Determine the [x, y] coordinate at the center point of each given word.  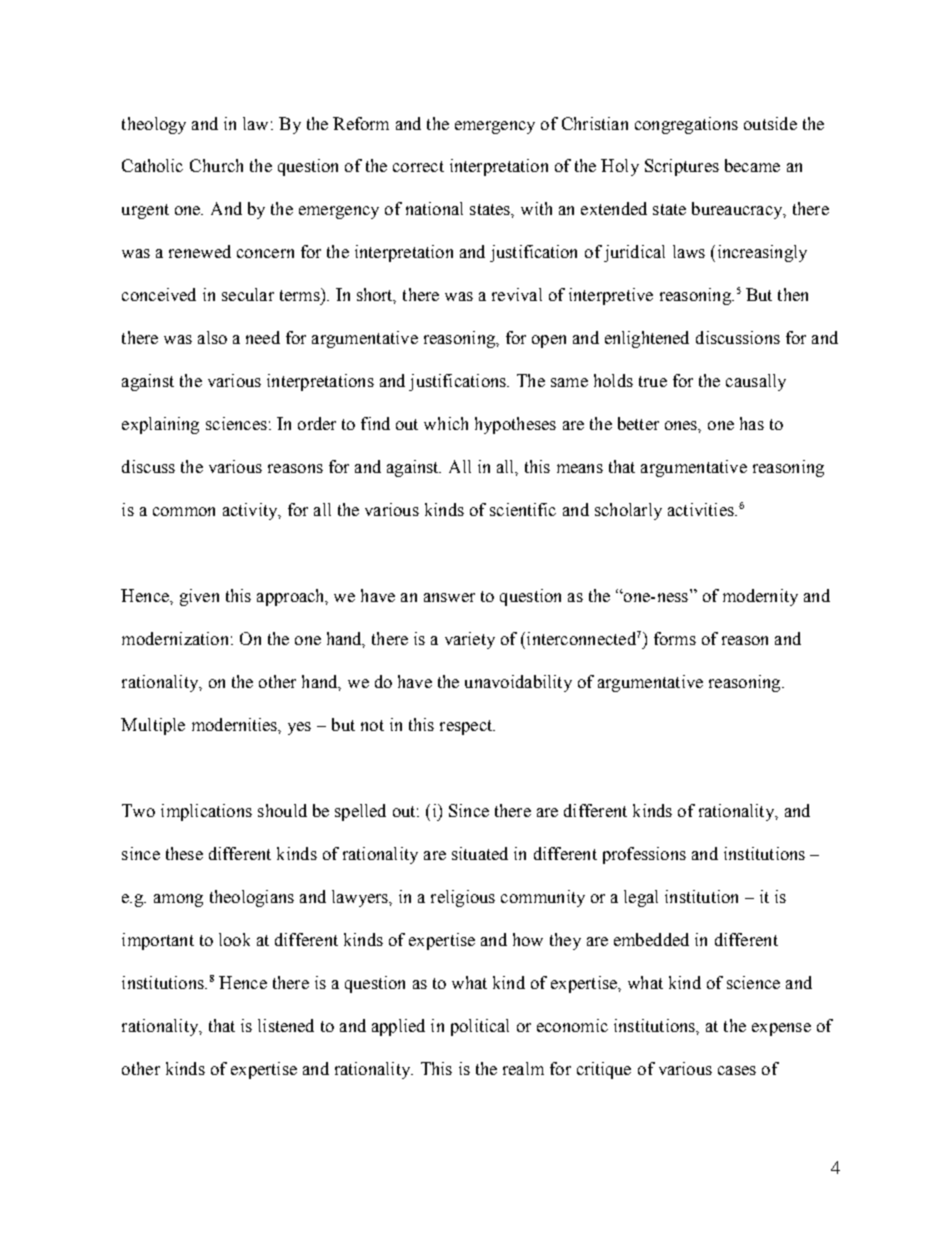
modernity [760, 597]
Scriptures [682, 167]
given [199, 597]
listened [286, 1025]
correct [418, 166]
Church [216, 165]
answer [449, 597]
